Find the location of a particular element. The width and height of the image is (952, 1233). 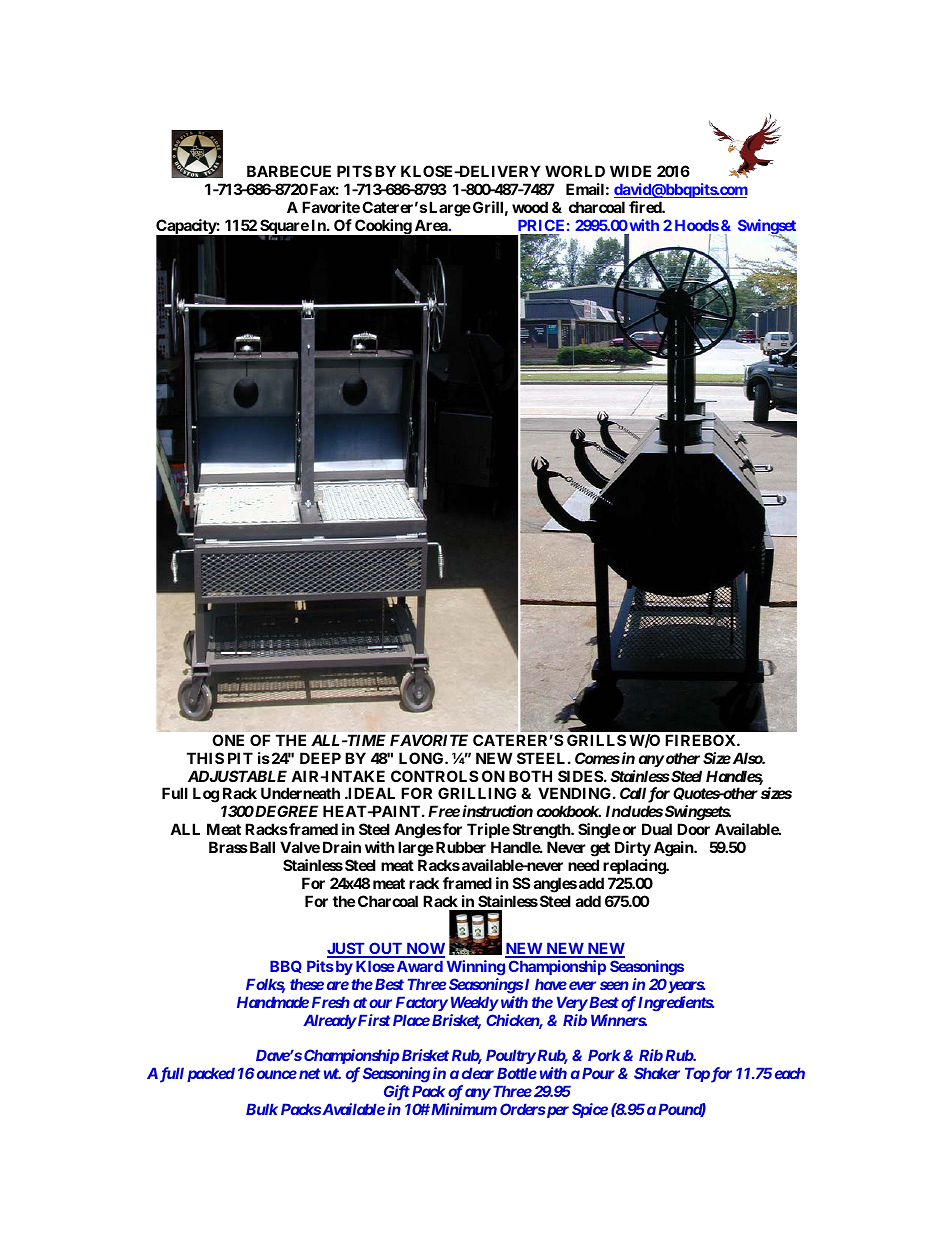

wood is located at coordinates (530, 207).
